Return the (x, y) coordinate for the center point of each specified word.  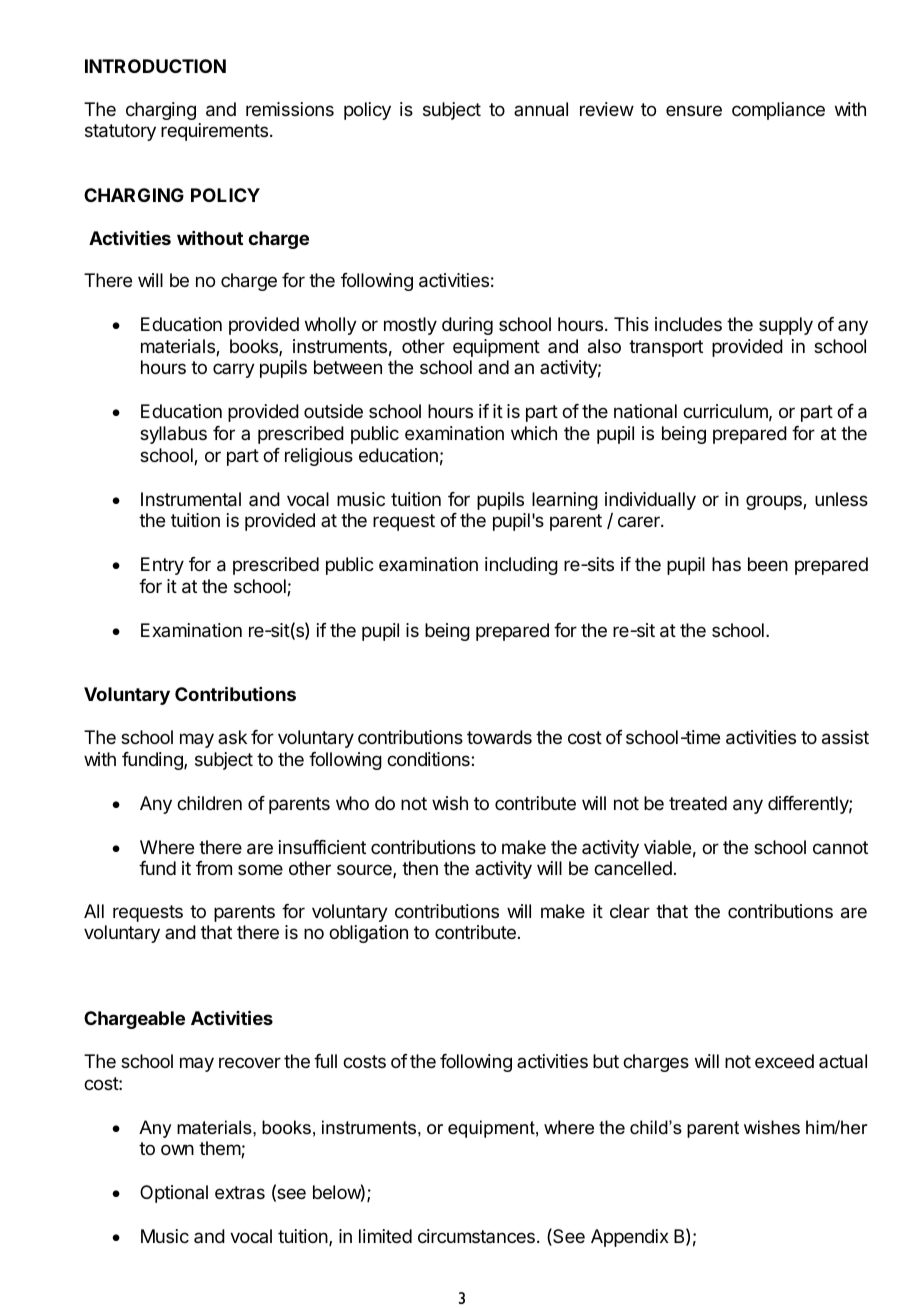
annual (541, 109)
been (768, 564)
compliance (778, 111)
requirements (214, 132)
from (214, 868)
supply (786, 326)
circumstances (476, 1236)
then (420, 868)
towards (499, 737)
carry (234, 370)
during (467, 326)
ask (232, 737)
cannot (840, 848)
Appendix (630, 1238)
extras (240, 1193)
